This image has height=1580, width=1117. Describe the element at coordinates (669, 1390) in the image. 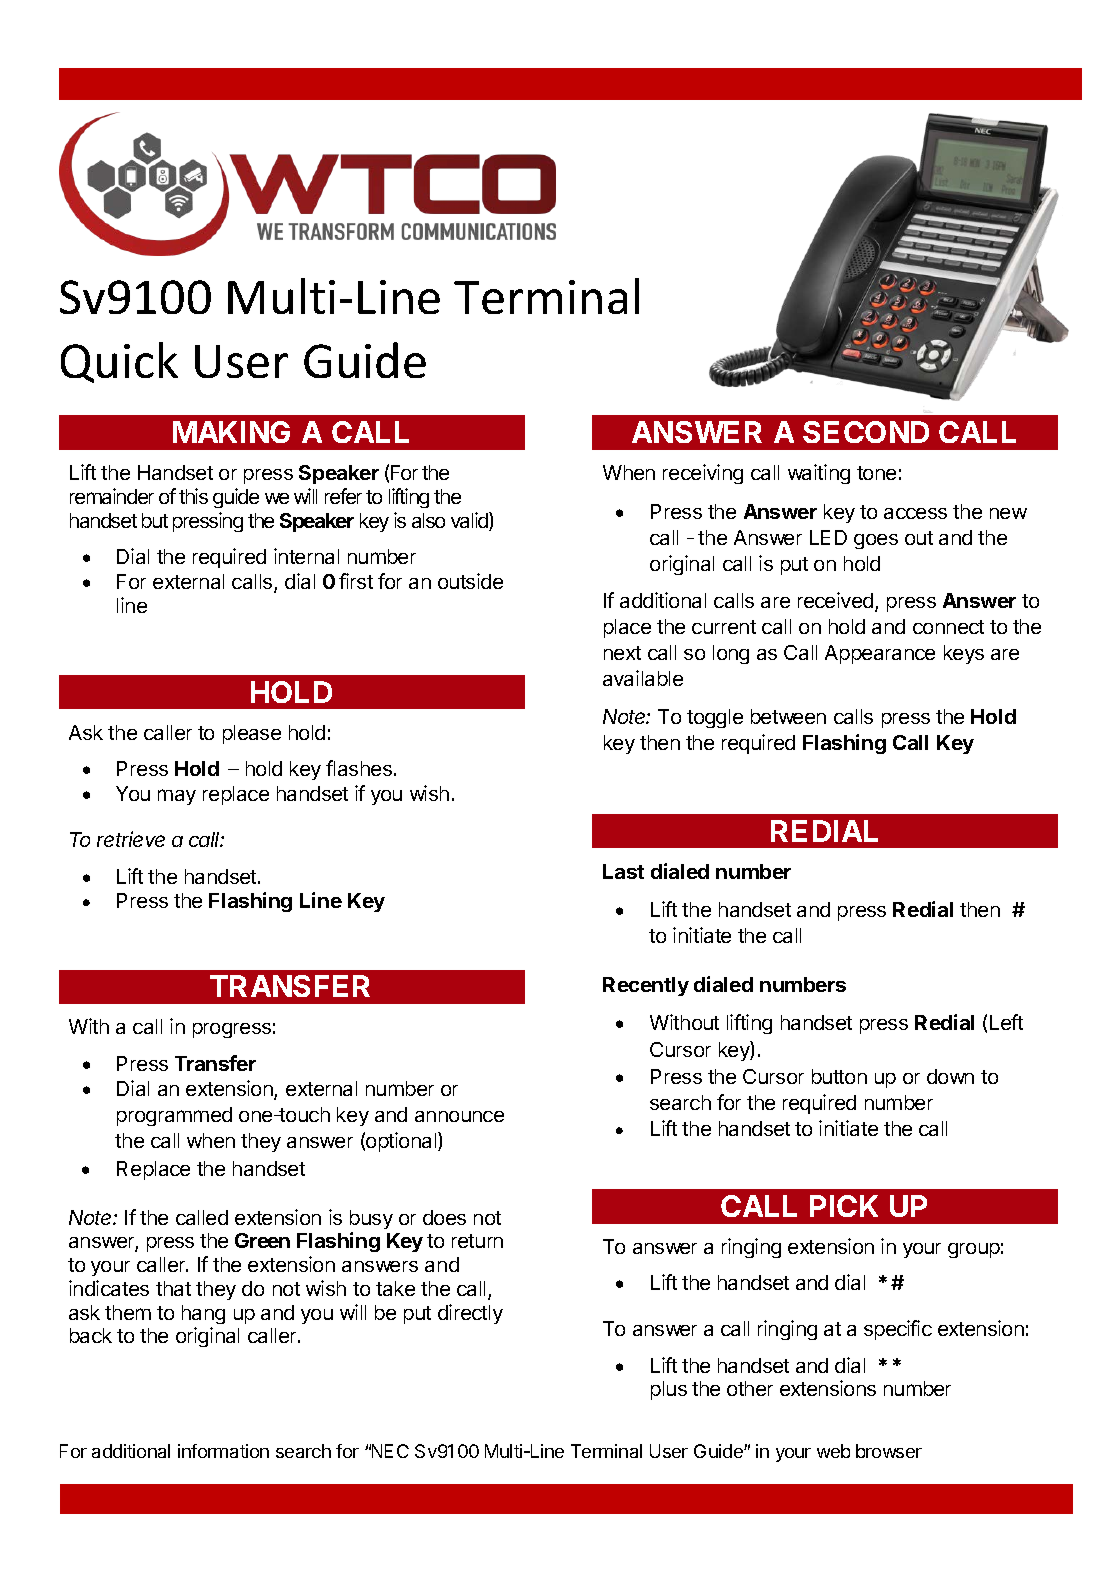

I see `plus` at that location.
